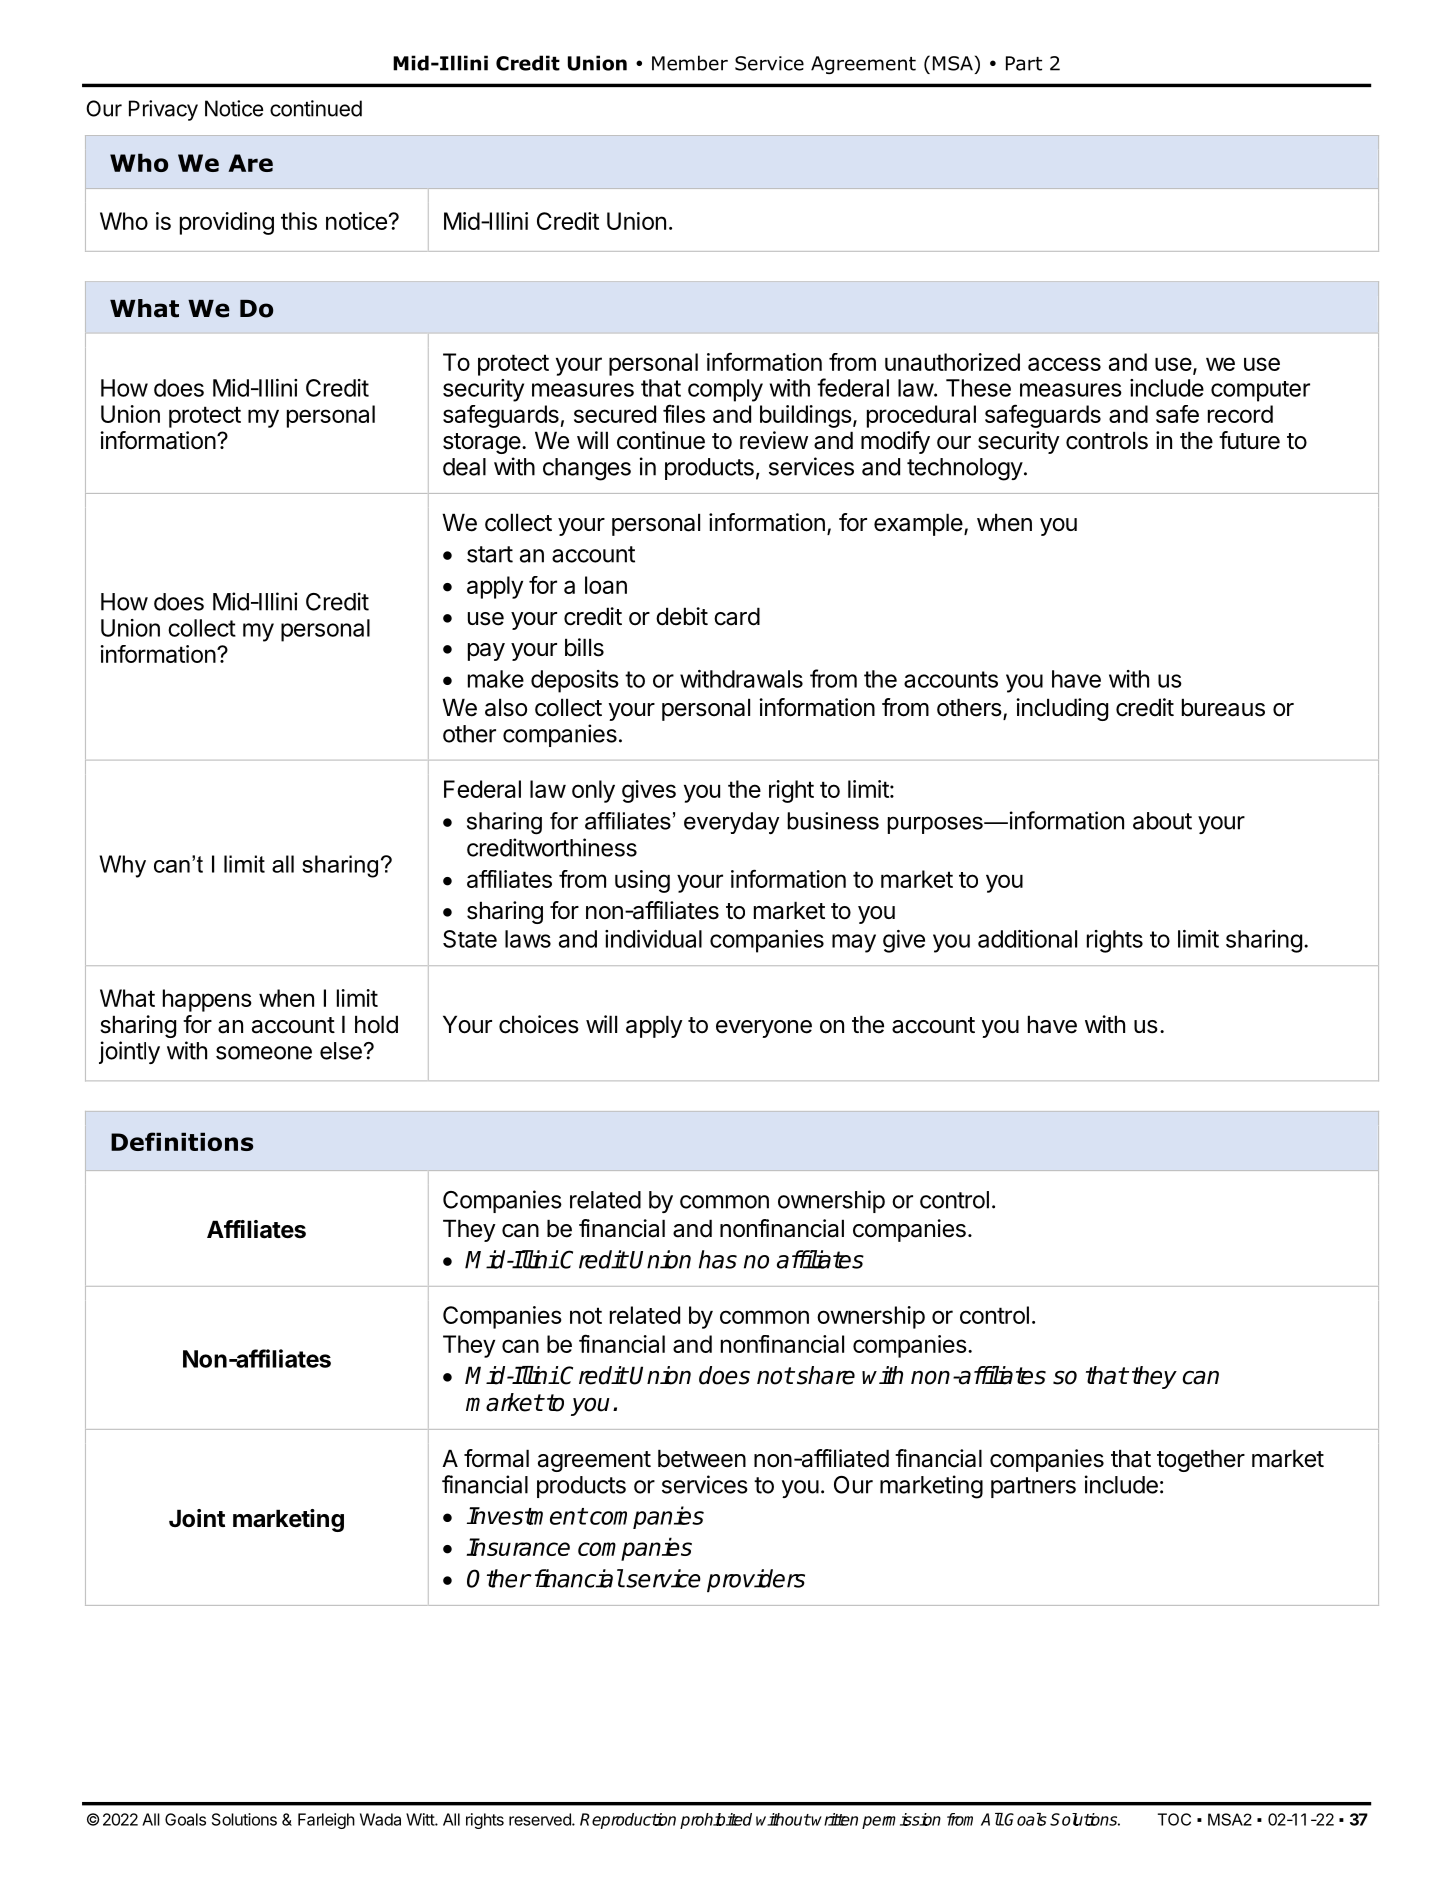 This image has width=1453, height=1880. Describe the element at coordinates (682, 616) in the image. I see `debit` at that location.
